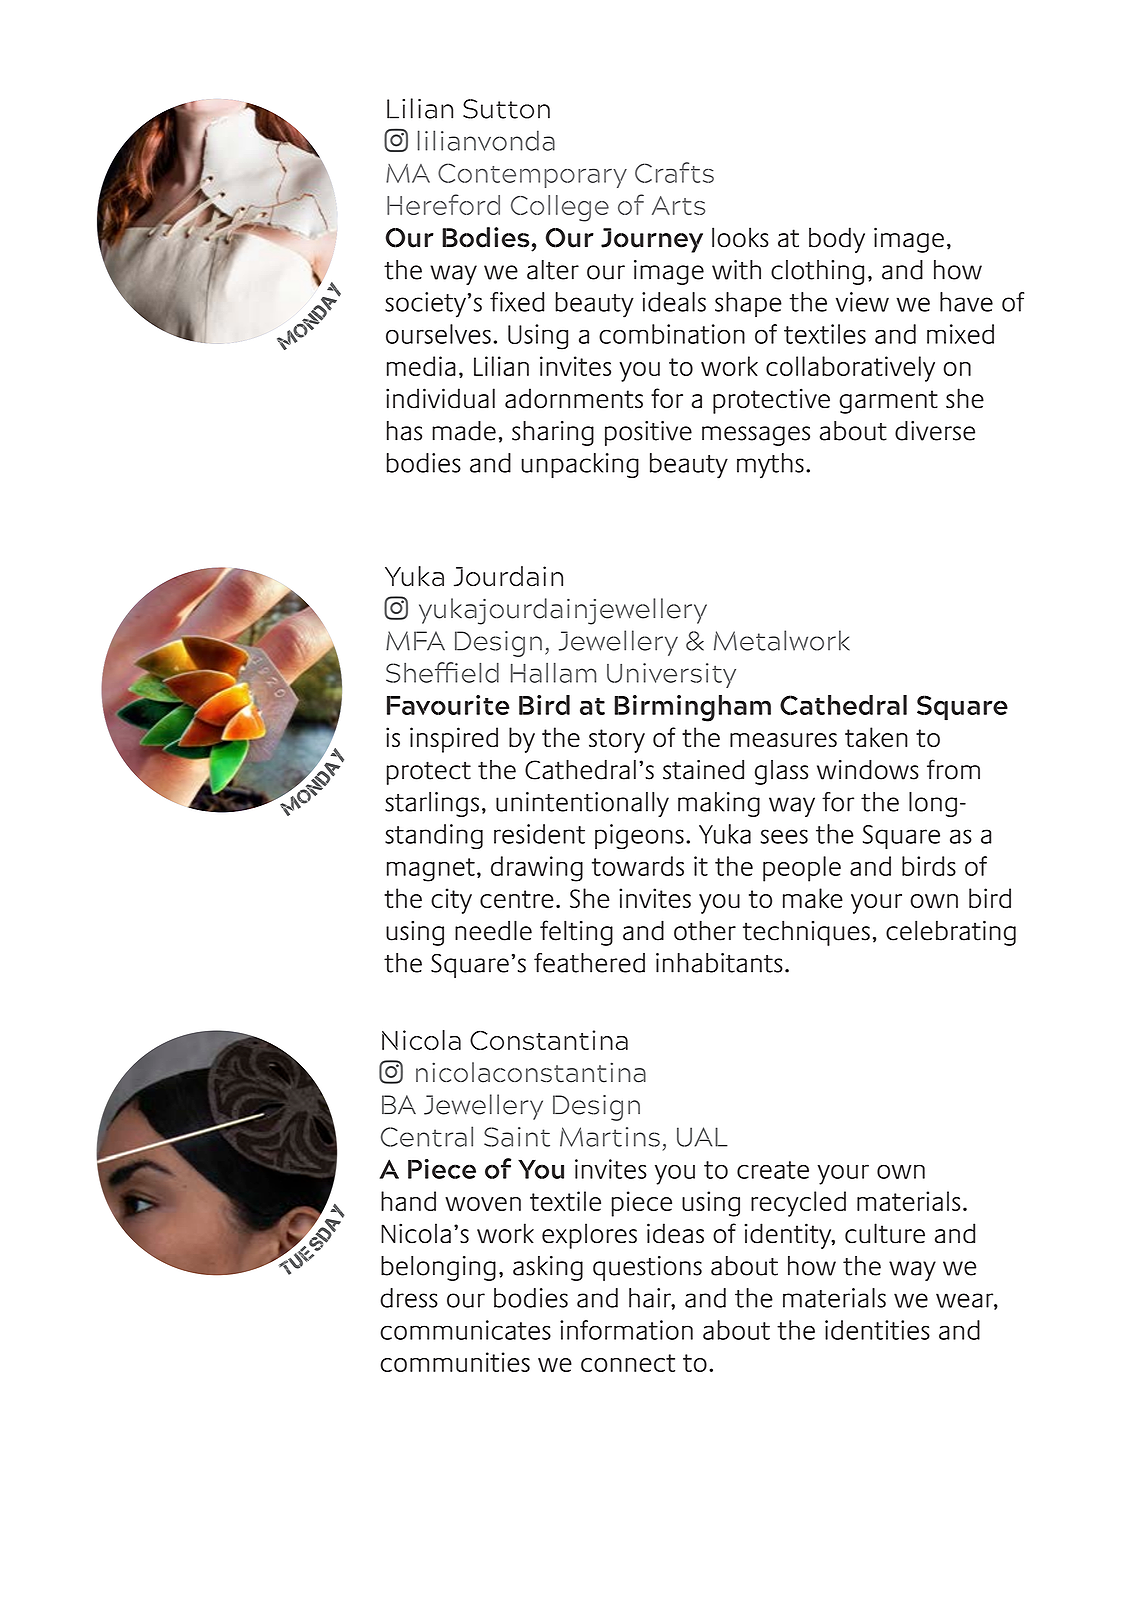 The width and height of the image is (1126, 1597). What do you see at coordinates (454, 740) in the image?
I see `inspired` at bounding box center [454, 740].
